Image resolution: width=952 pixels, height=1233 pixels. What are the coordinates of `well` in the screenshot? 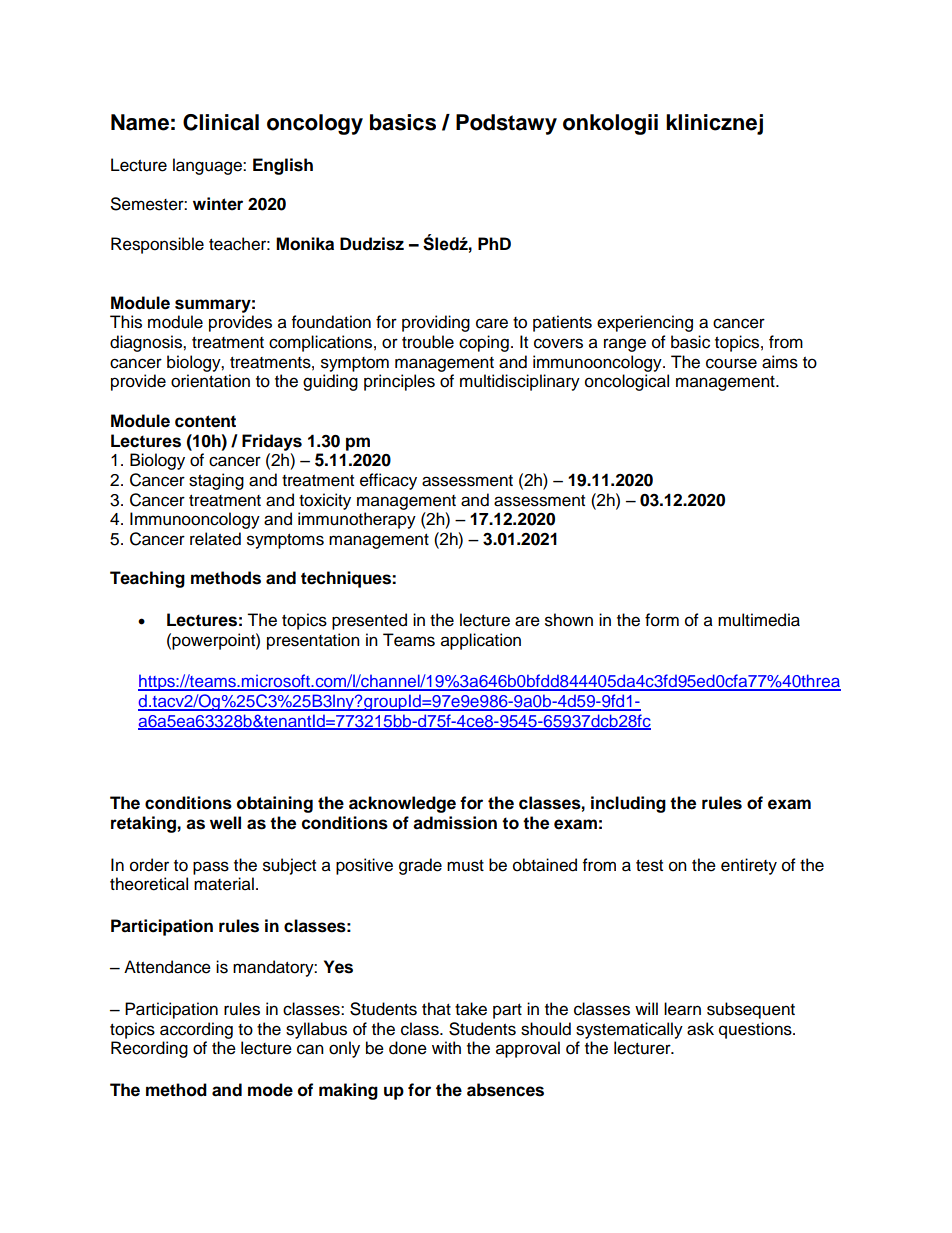 It's located at (225, 823).
